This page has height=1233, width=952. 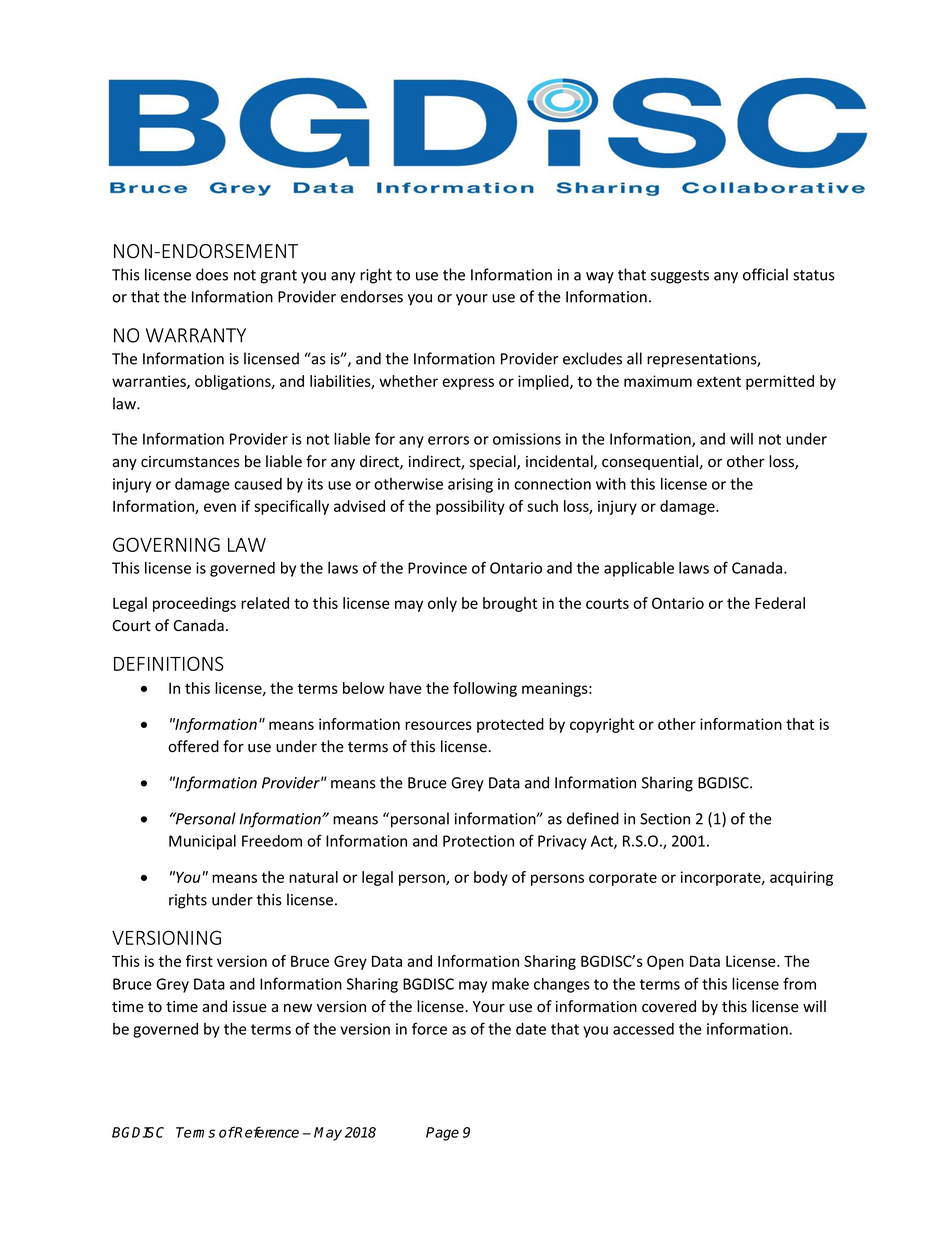 I want to click on related, so click(x=265, y=603).
